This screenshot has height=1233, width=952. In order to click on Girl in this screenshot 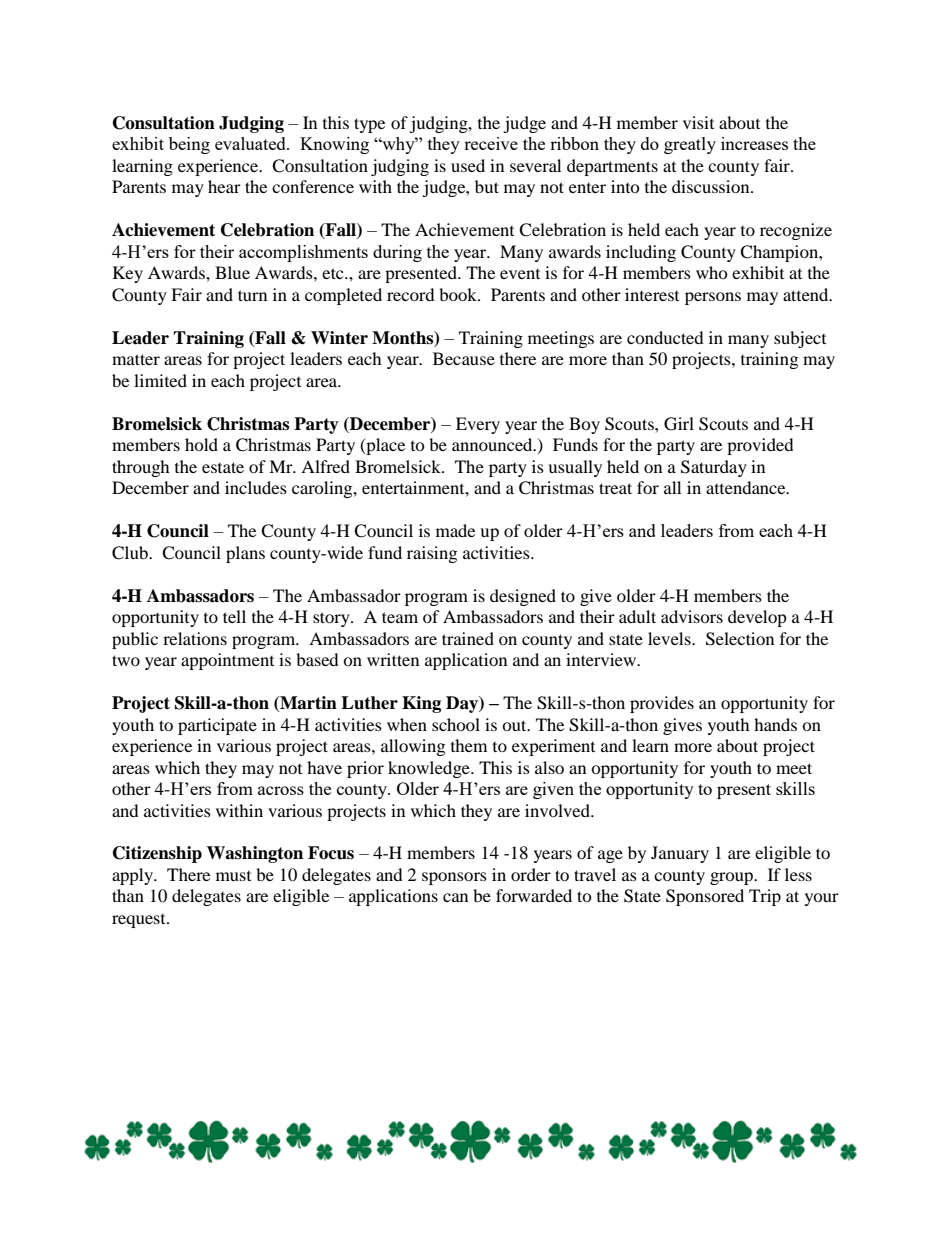, I will do `click(679, 424)`.
